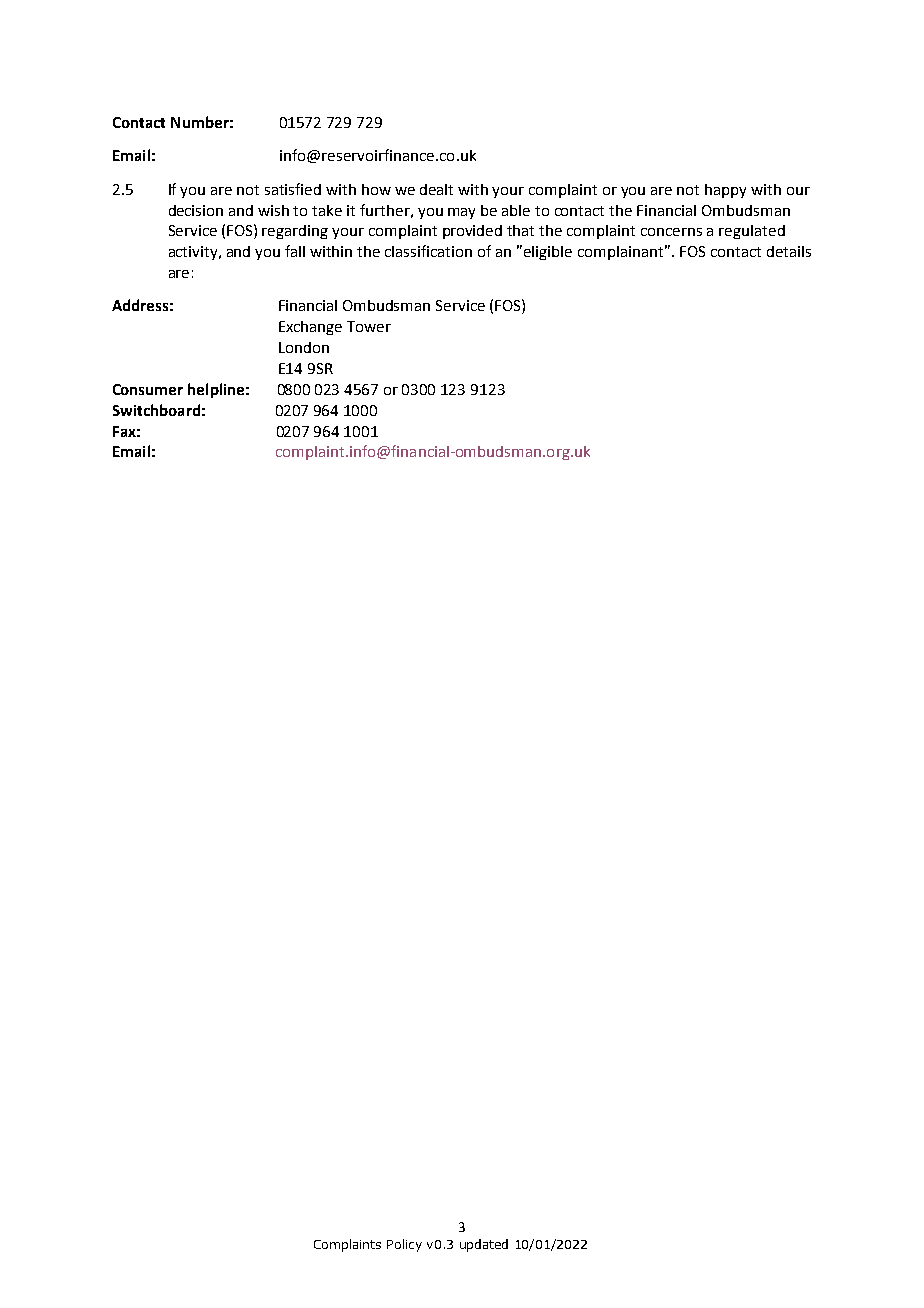 The width and height of the screenshot is (924, 1308). Describe the element at coordinates (548, 253) in the screenshot. I see `eligible` at that location.
